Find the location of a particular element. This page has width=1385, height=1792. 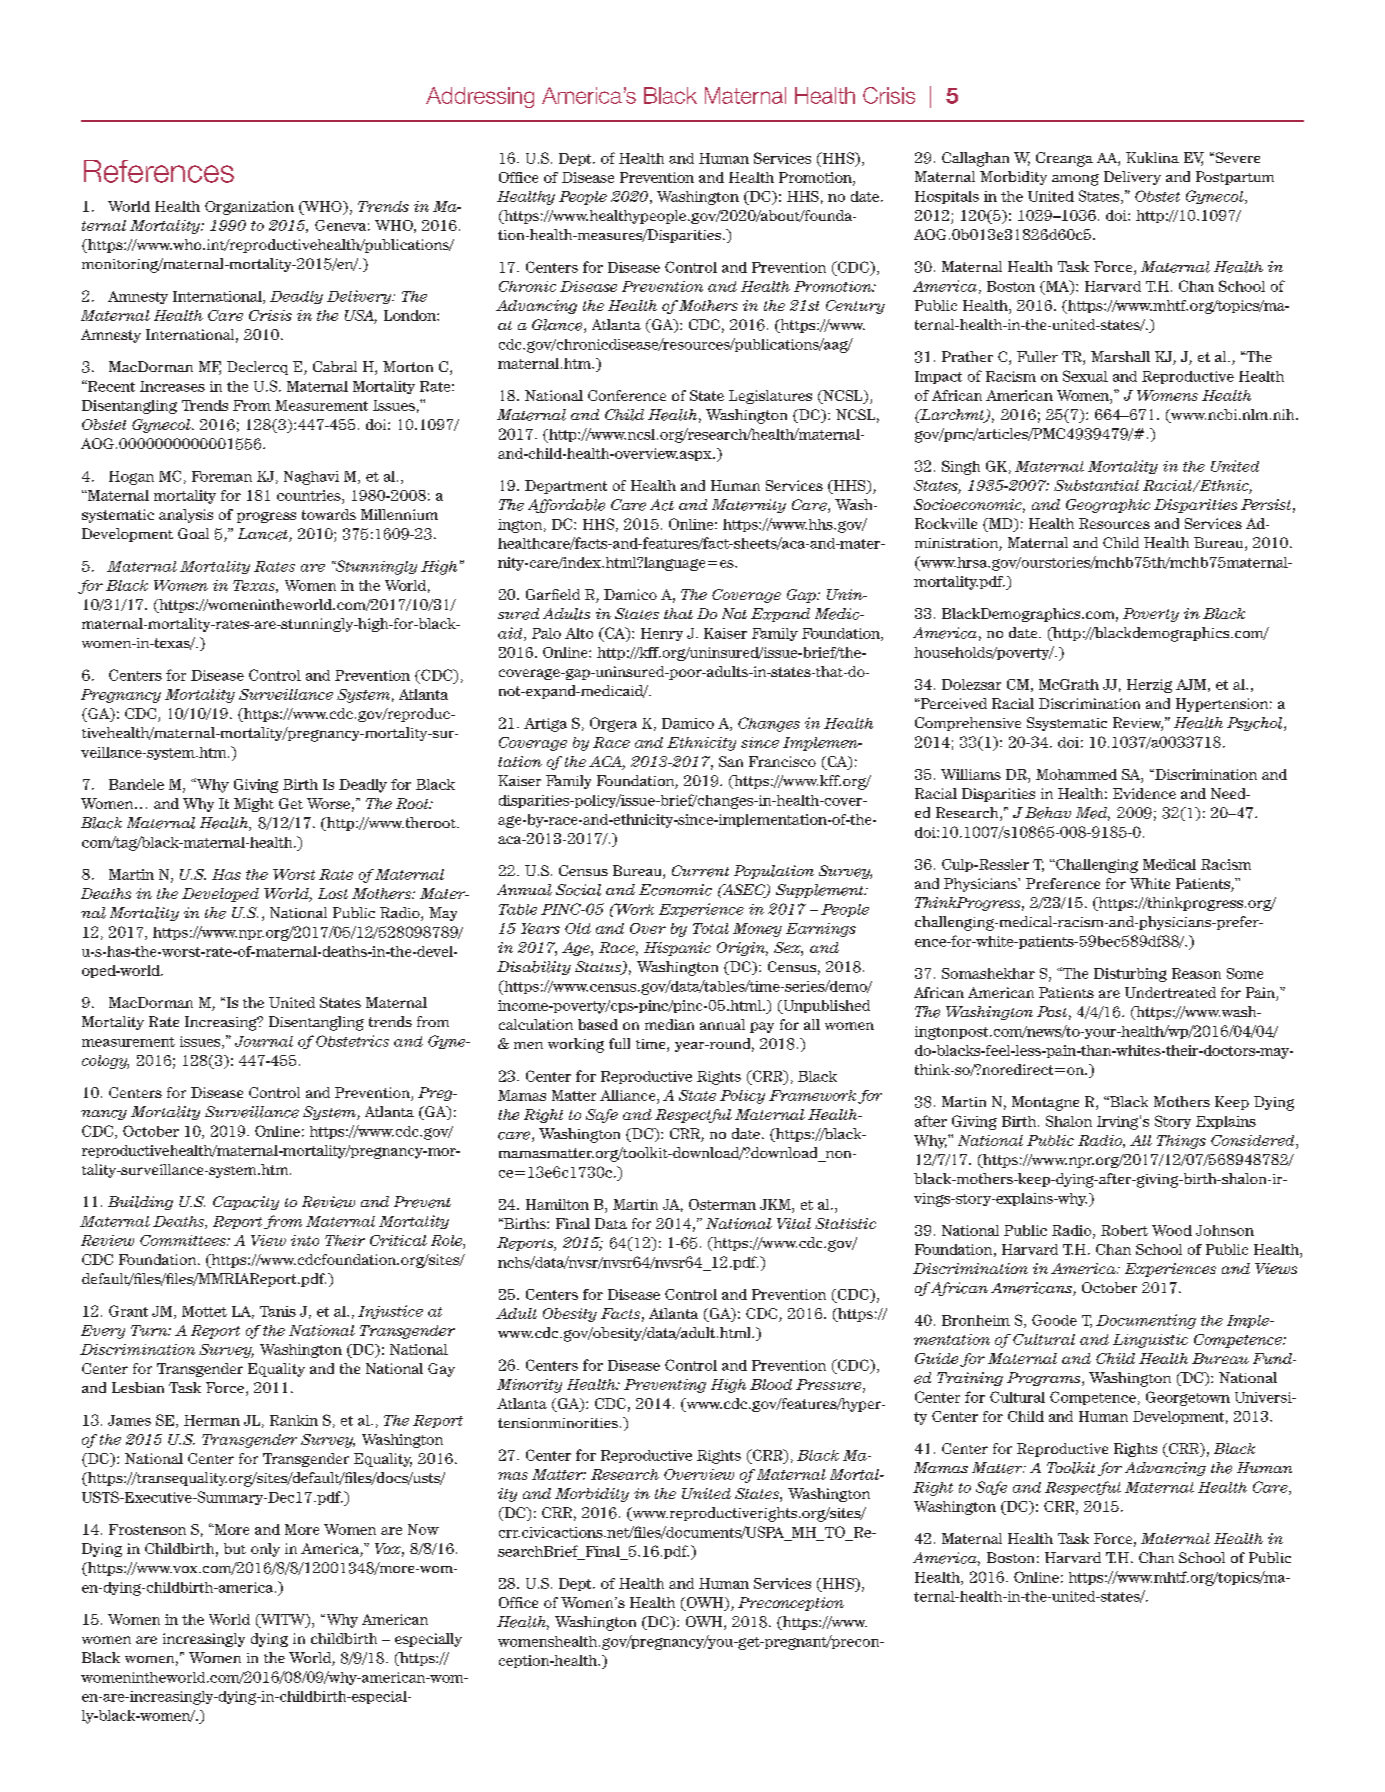

Addressing is located at coordinates (480, 97).
